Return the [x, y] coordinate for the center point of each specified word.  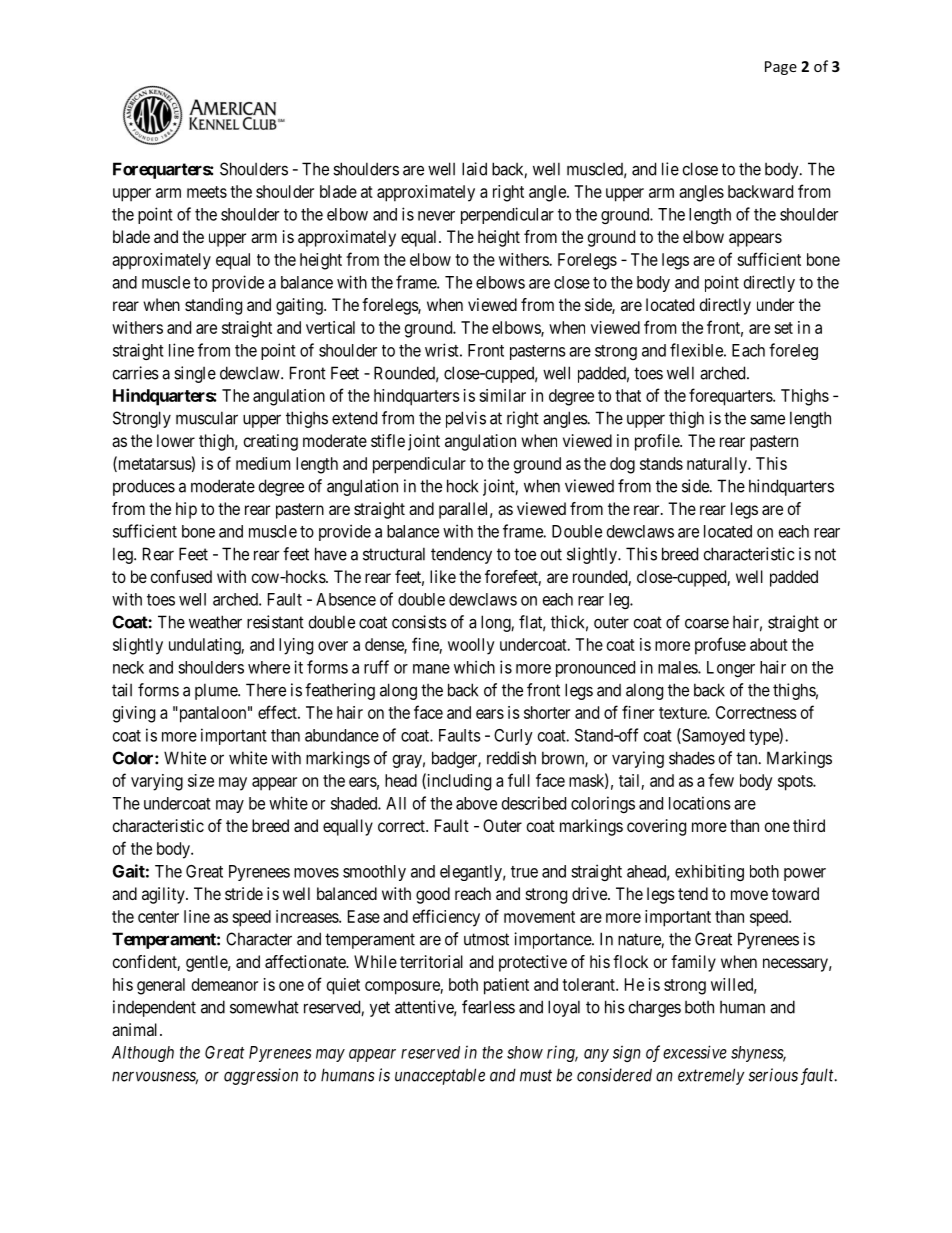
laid [474, 169]
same [767, 419]
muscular [207, 418]
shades [692, 758]
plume [217, 691]
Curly [513, 737]
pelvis [466, 419]
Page [781, 68]
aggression [261, 1076]
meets [207, 192]
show [525, 1052]
